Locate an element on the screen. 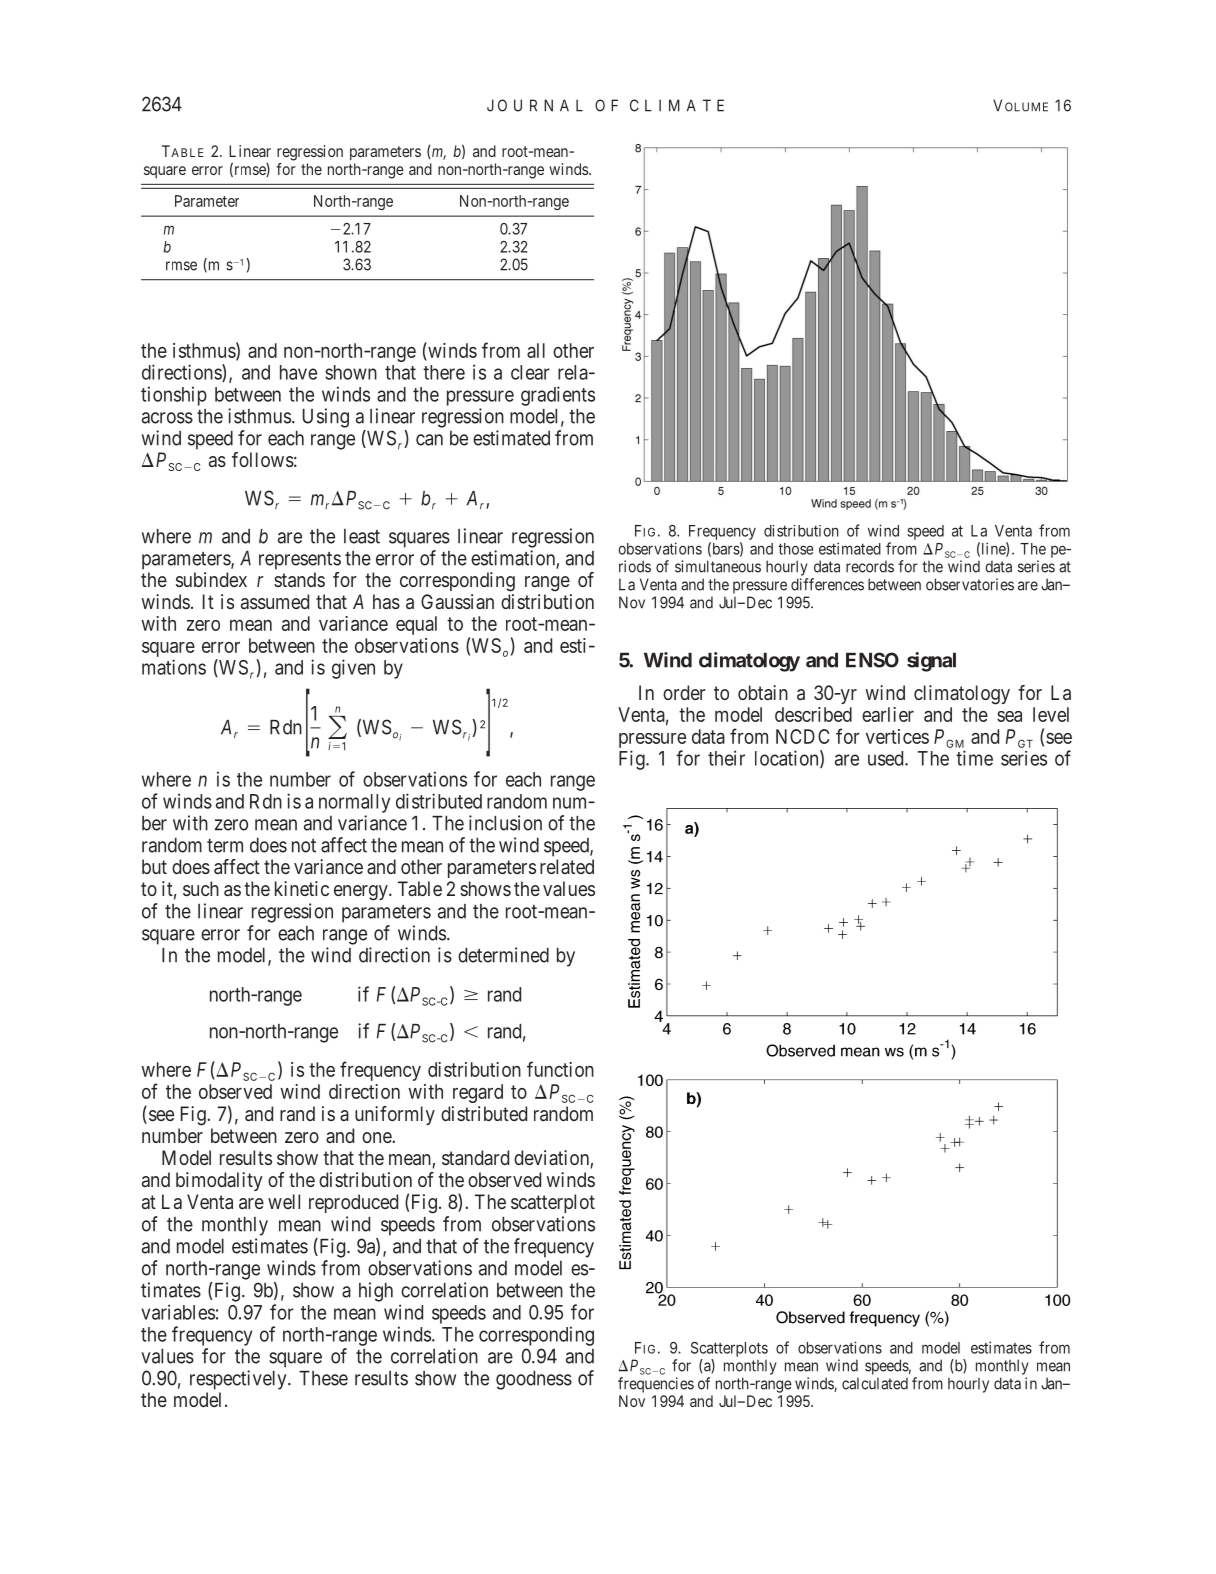 Image resolution: width=1216 pixels, height=1574 pixels. calculated is located at coordinates (875, 1383).
